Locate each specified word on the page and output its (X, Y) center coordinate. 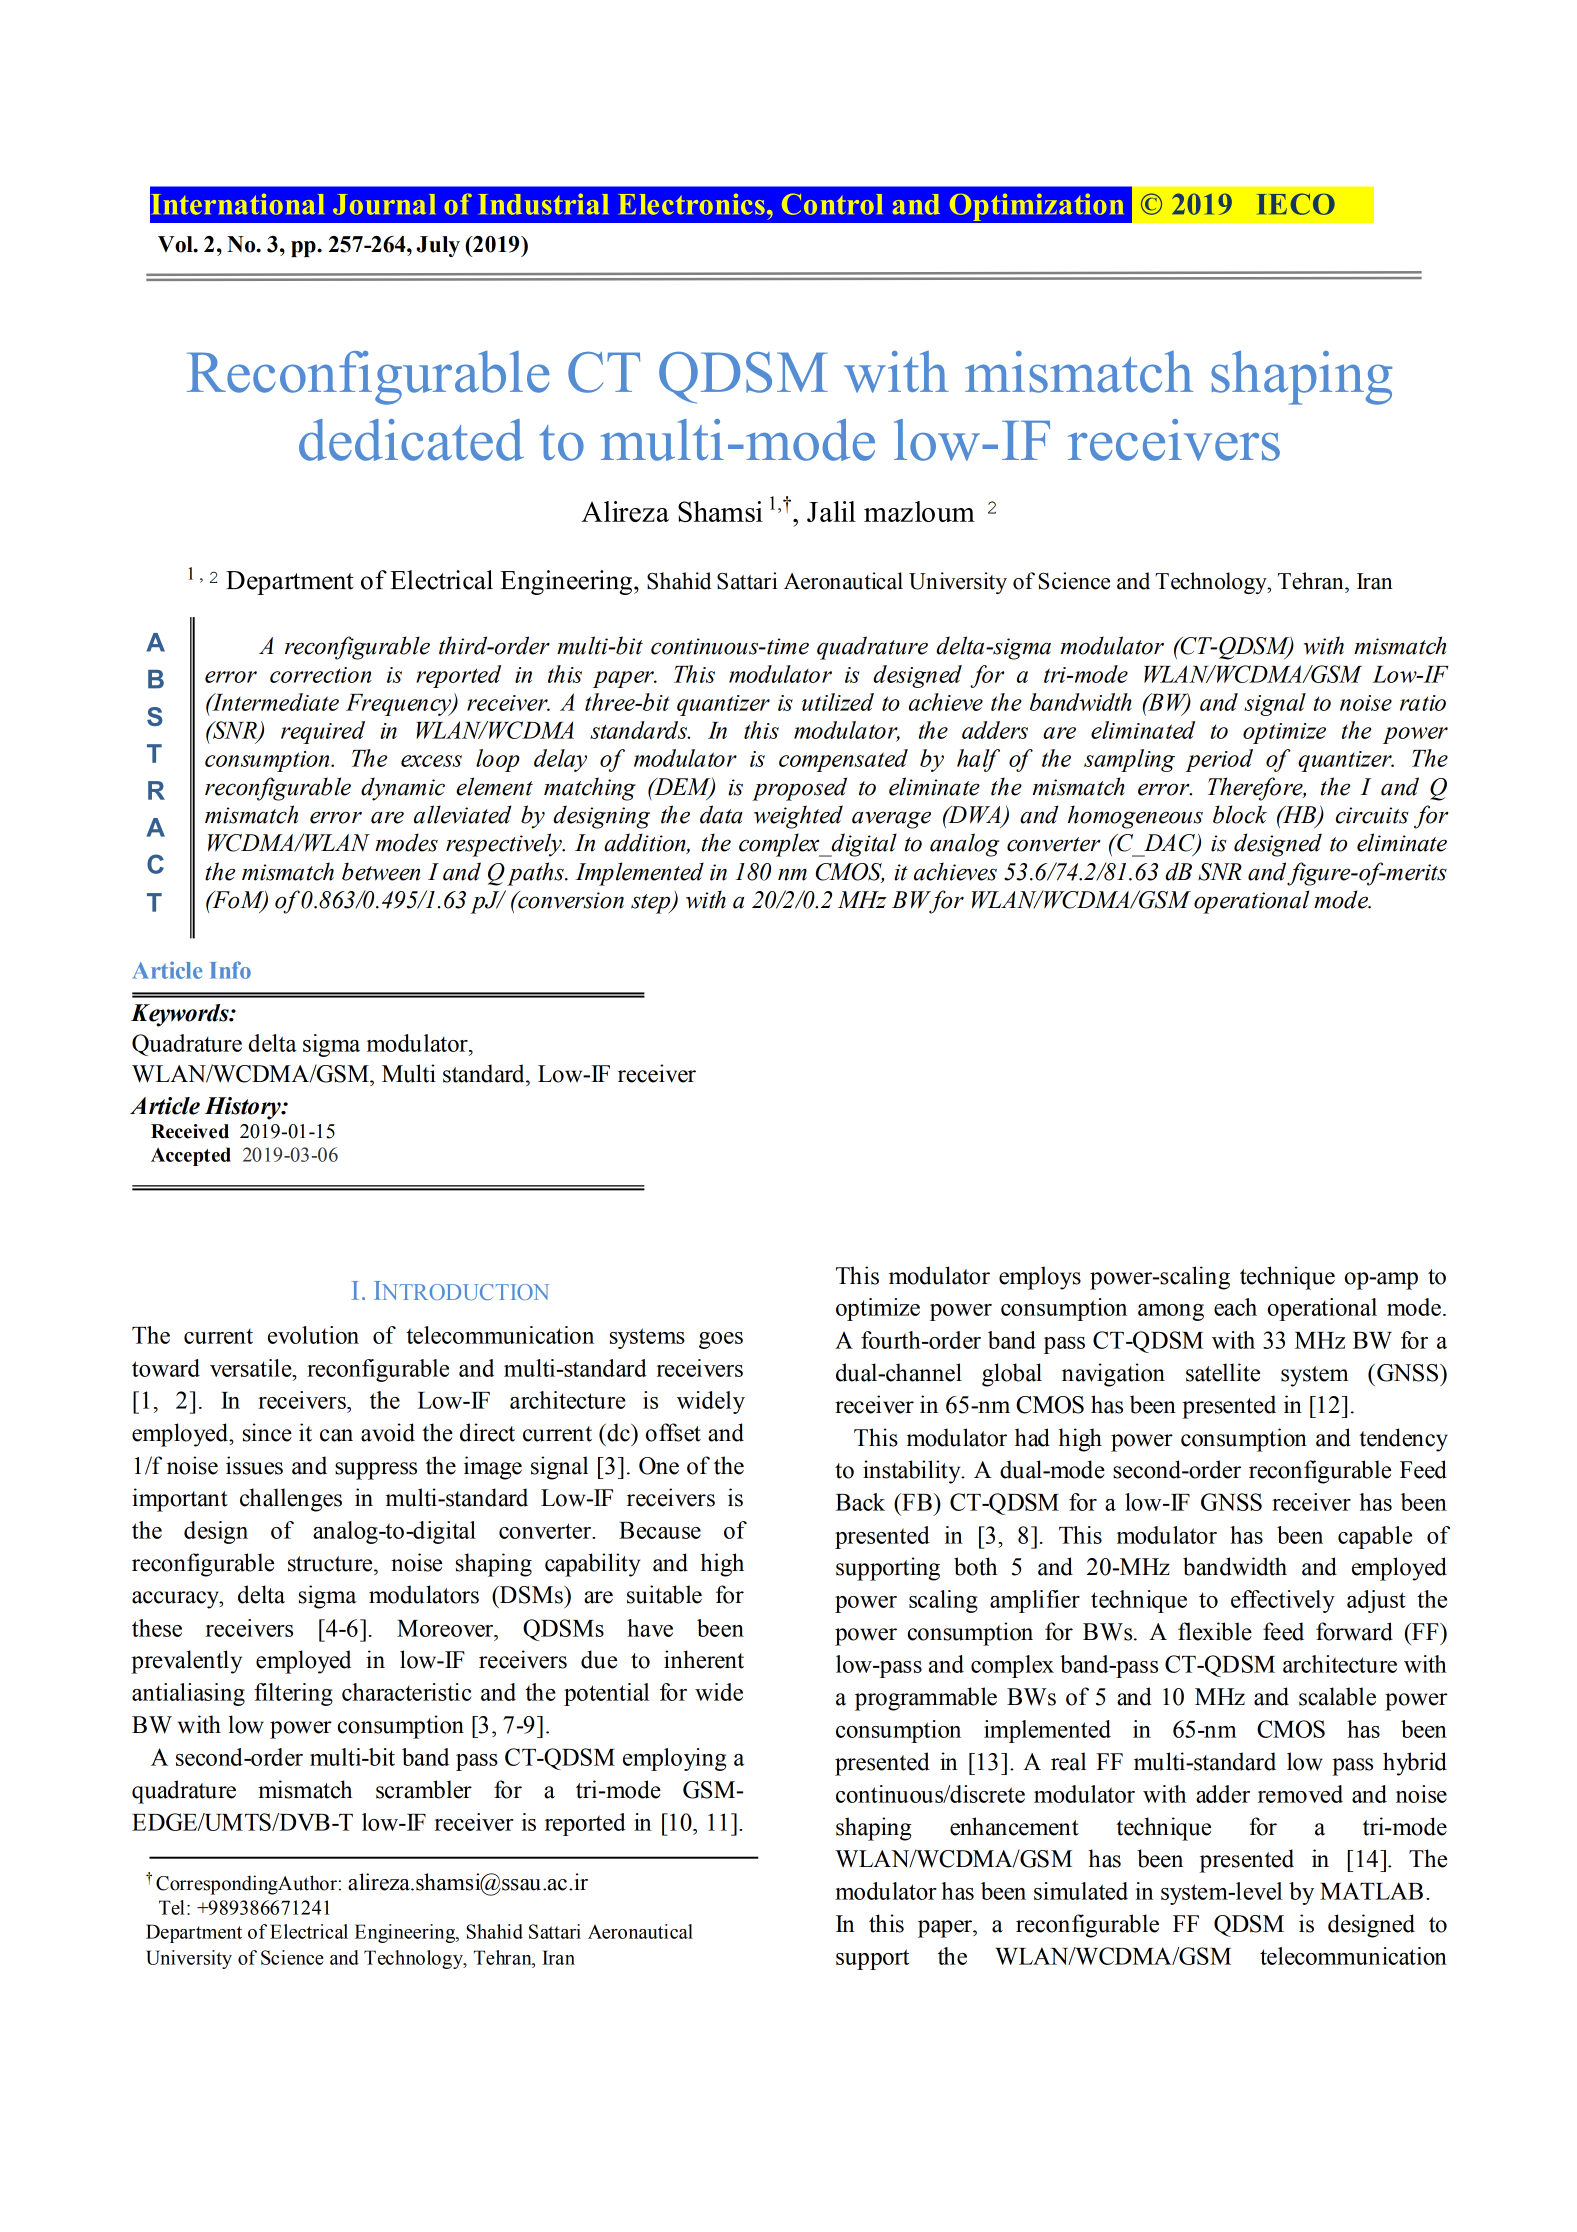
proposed (799, 789)
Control (832, 204)
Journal (384, 204)
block (1240, 814)
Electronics (692, 204)
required (323, 732)
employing (674, 1759)
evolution (313, 1335)
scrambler (424, 1789)
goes (721, 1340)
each (1235, 1307)
